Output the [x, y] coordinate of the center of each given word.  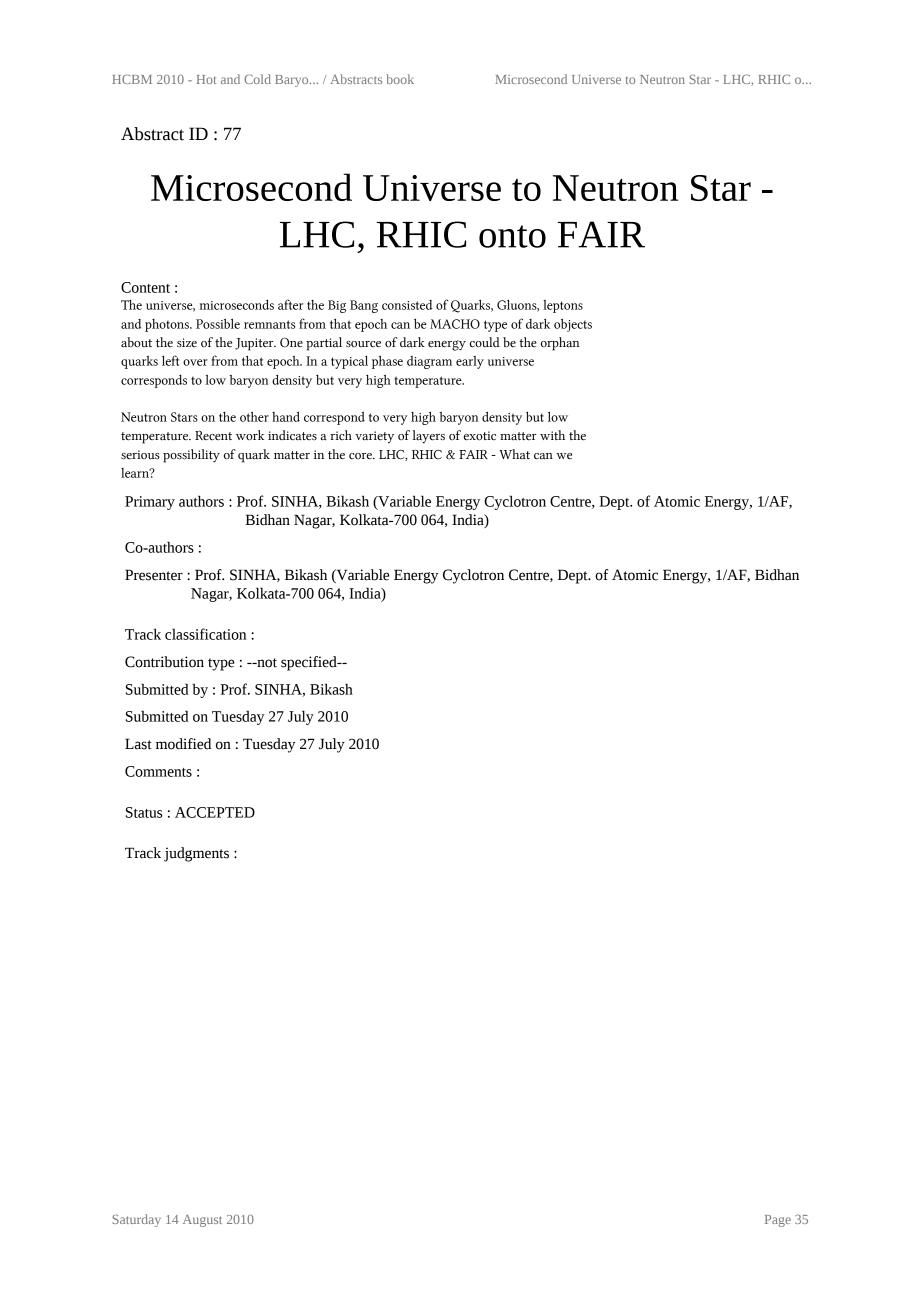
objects [573, 325]
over [195, 362]
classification [205, 634]
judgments [196, 854]
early [470, 362]
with [552, 435]
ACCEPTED [215, 812]
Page [778, 1221]
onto [512, 236]
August [202, 1221]
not [266, 663]
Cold [257, 79]
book [400, 79]
